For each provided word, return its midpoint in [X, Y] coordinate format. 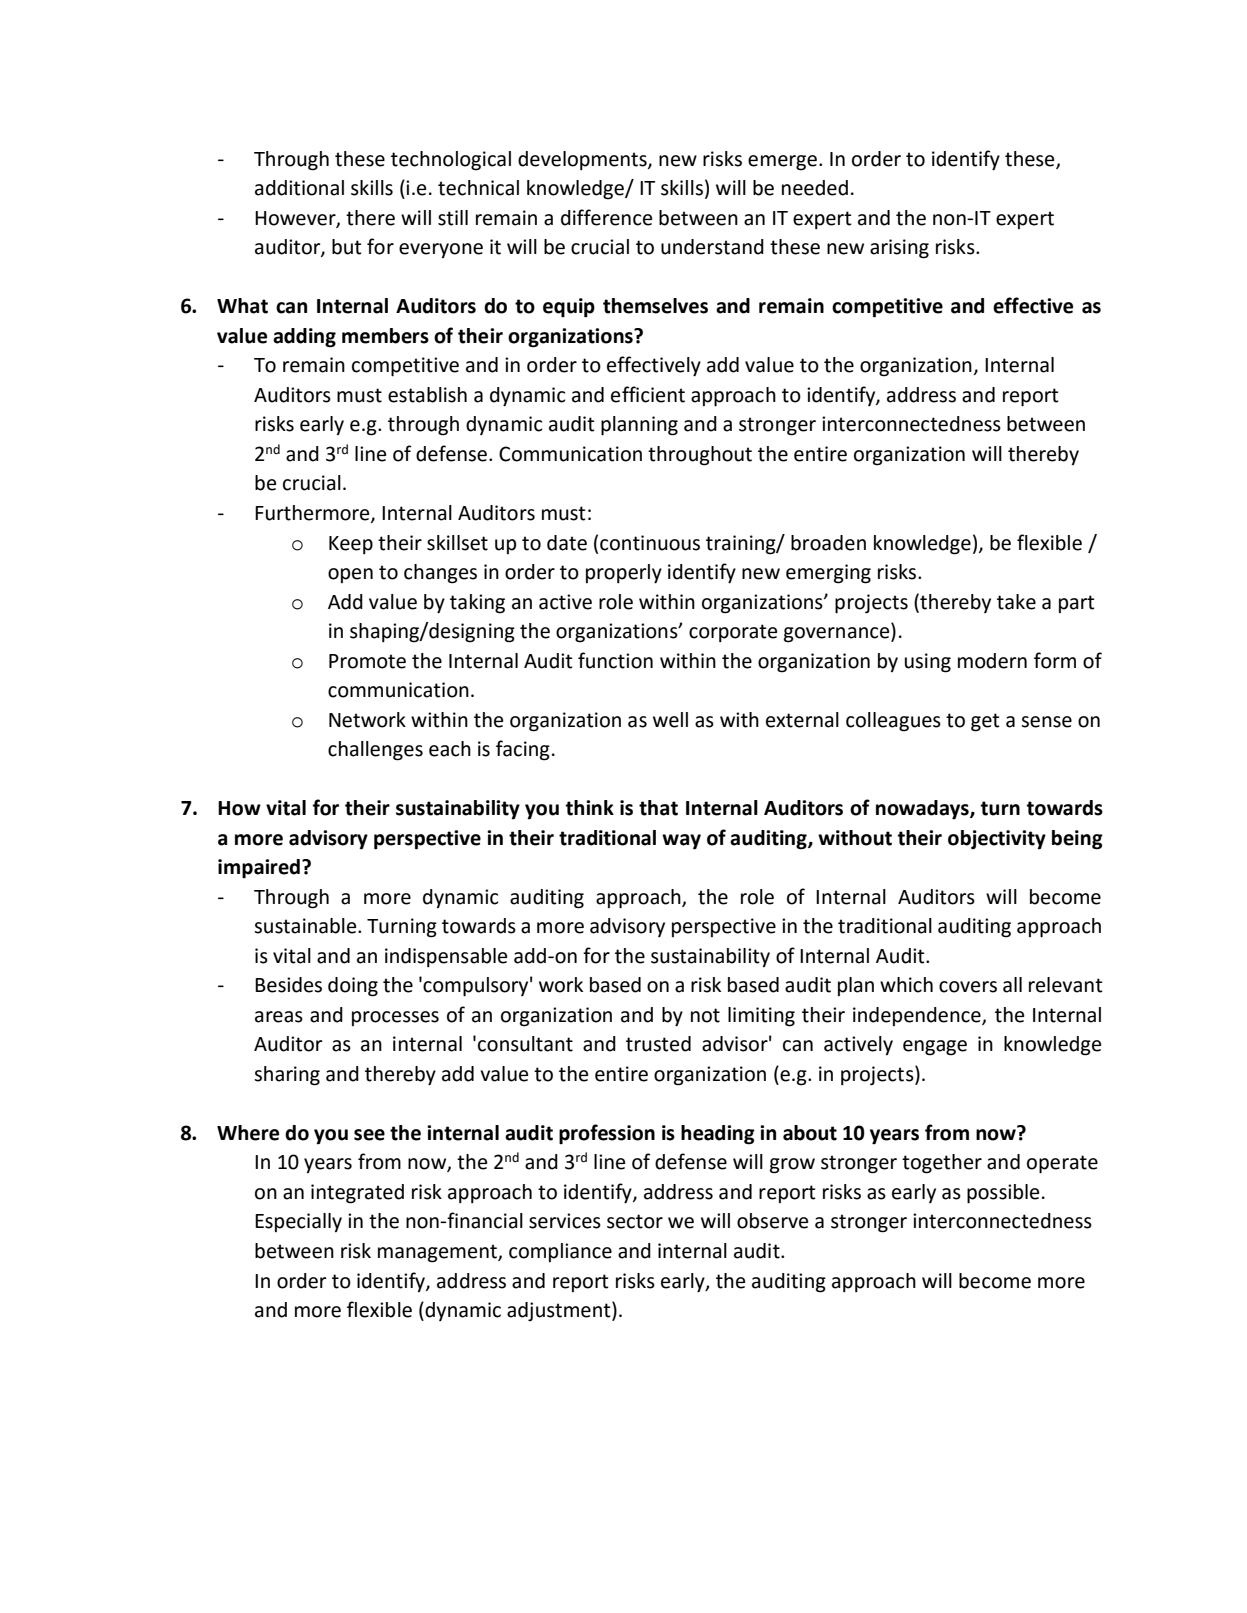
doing [353, 987]
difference [606, 217]
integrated [357, 1194]
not [705, 1015]
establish [427, 395]
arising [899, 249]
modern [992, 661]
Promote [367, 661]
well [670, 720]
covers [968, 987]
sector [635, 1221]
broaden [828, 543]
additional [299, 188]
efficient [648, 394]
